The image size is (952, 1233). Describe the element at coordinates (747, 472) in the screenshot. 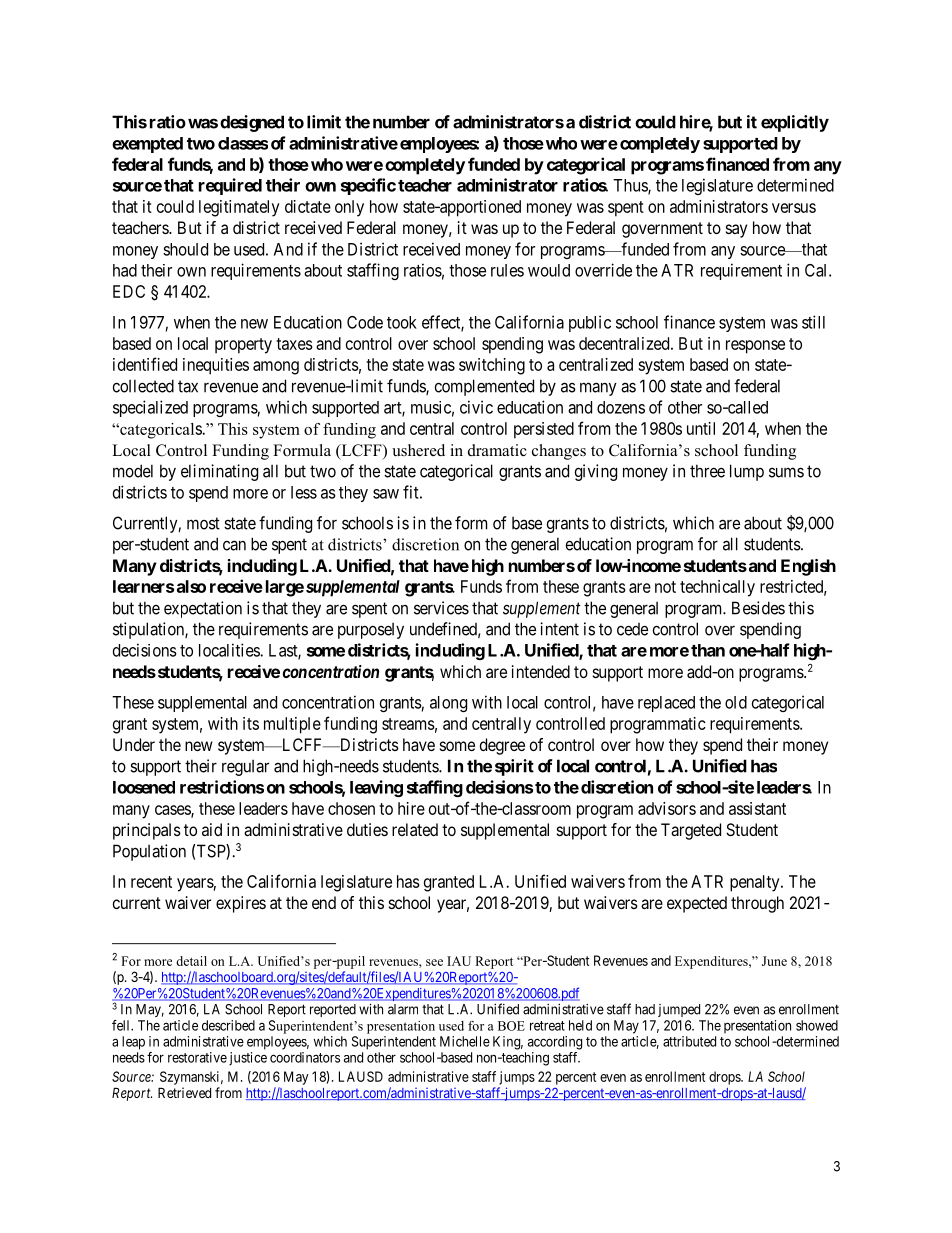

I see `lump` at that location.
